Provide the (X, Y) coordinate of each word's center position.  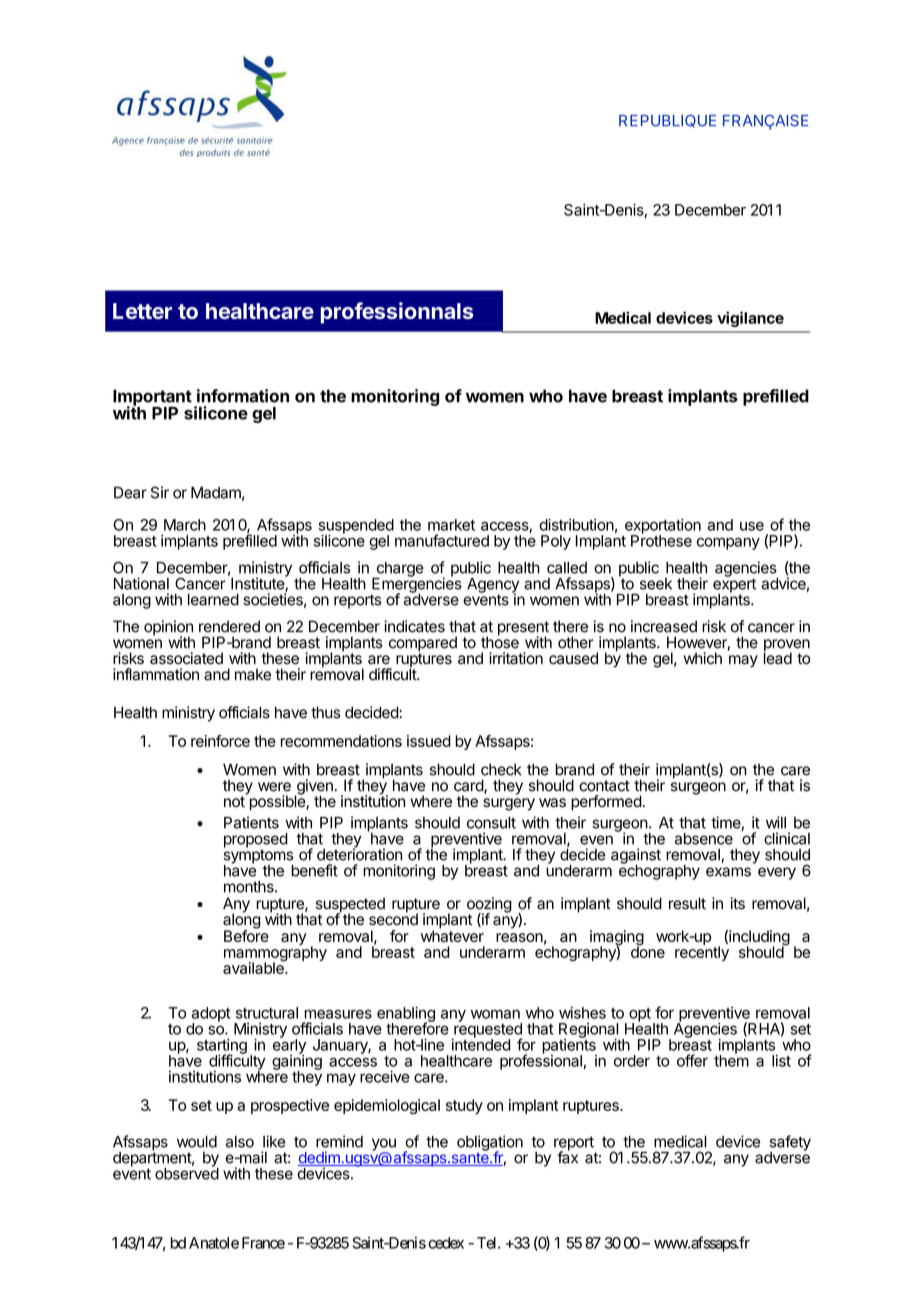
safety (790, 1144)
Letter (142, 311)
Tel (488, 1243)
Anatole (214, 1243)
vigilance (750, 319)
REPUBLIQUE (667, 120)
